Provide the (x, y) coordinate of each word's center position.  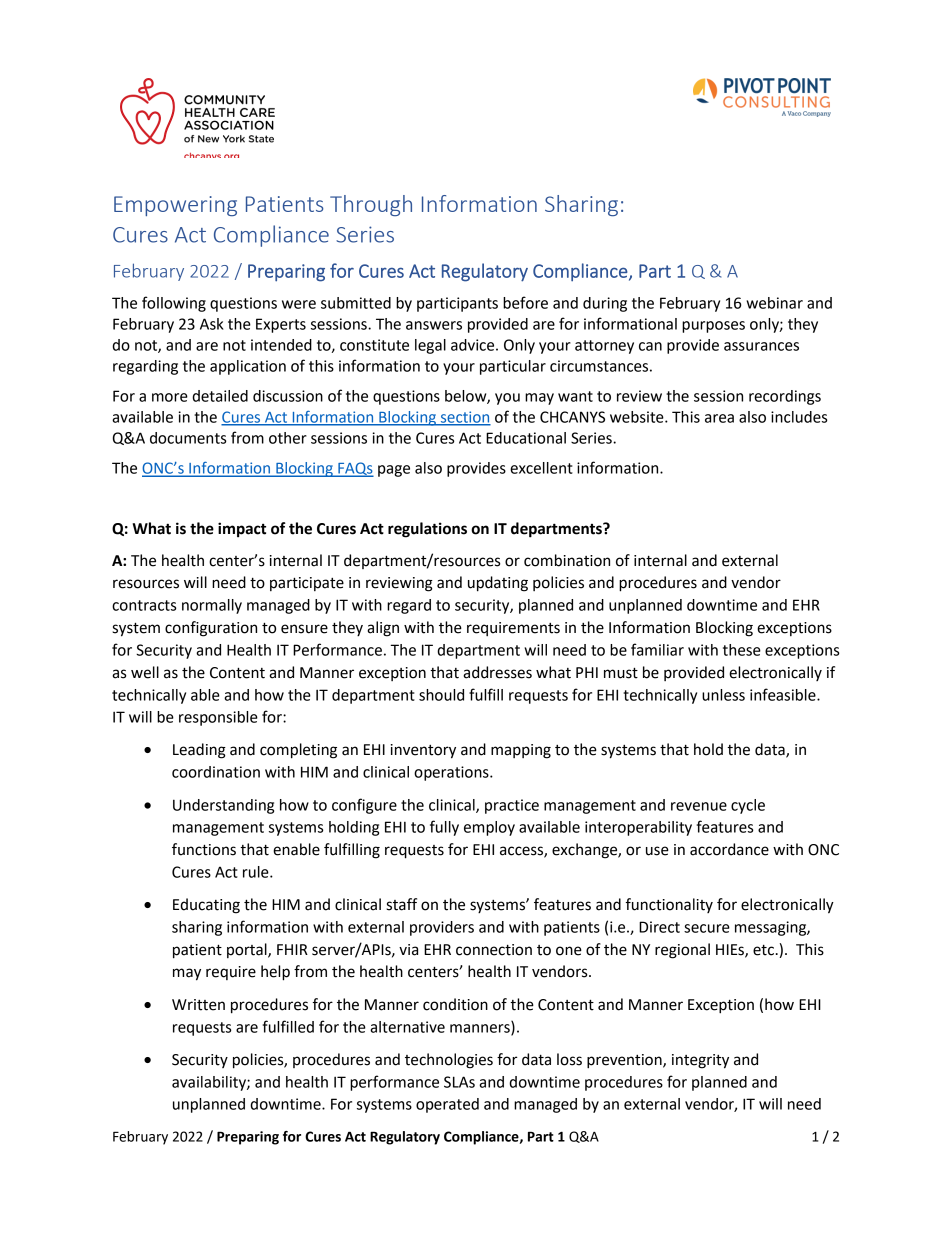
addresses (497, 672)
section (464, 418)
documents (188, 438)
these (742, 650)
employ (489, 828)
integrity (700, 1061)
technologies (449, 1061)
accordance (729, 849)
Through (371, 205)
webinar (774, 303)
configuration (211, 629)
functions (204, 849)
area (719, 418)
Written (198, 1005)
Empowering (175, 206)
